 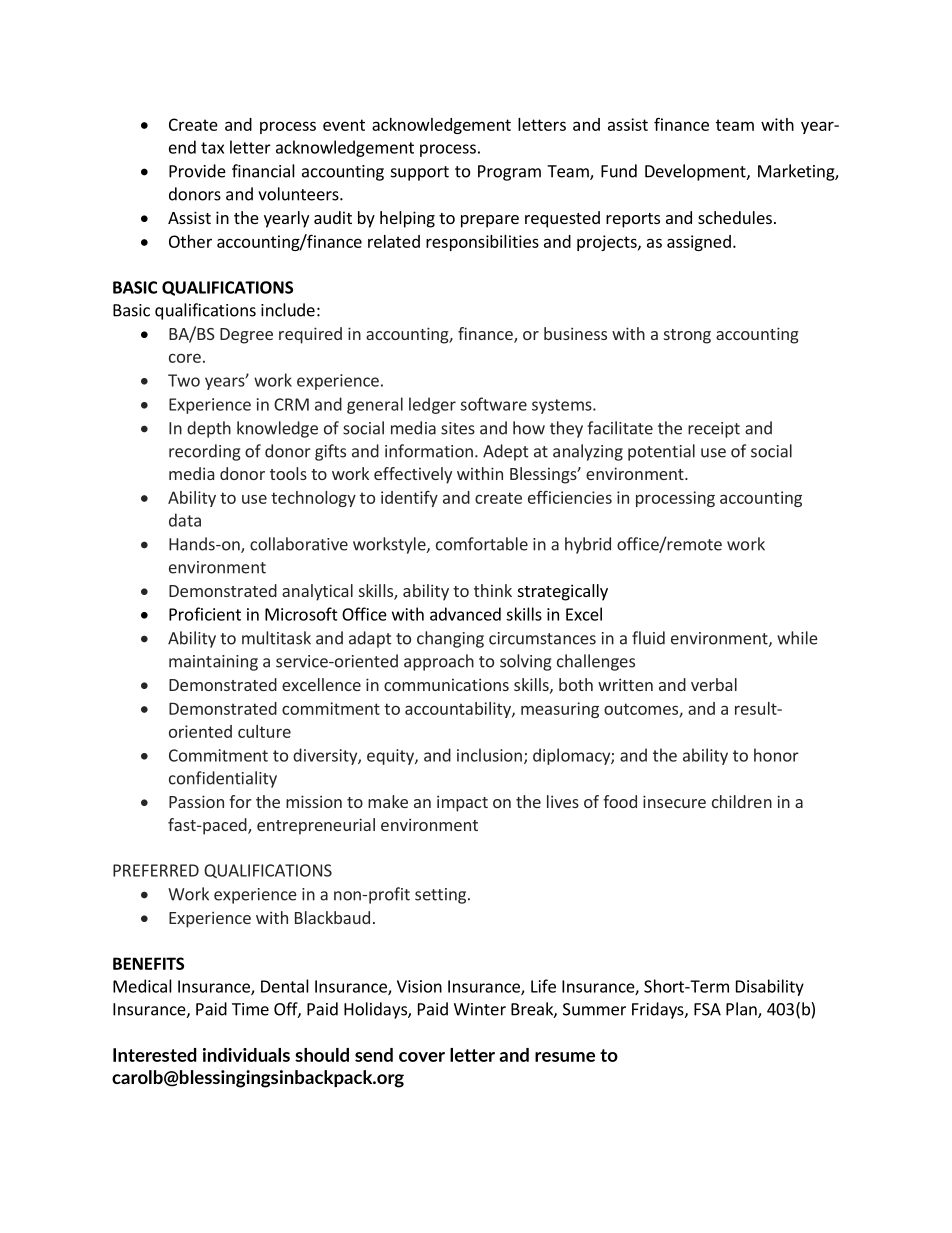 What do you see at coordinates (509, 173) in the screenshot?
I see `Program` at bounding box center [509, 173].
